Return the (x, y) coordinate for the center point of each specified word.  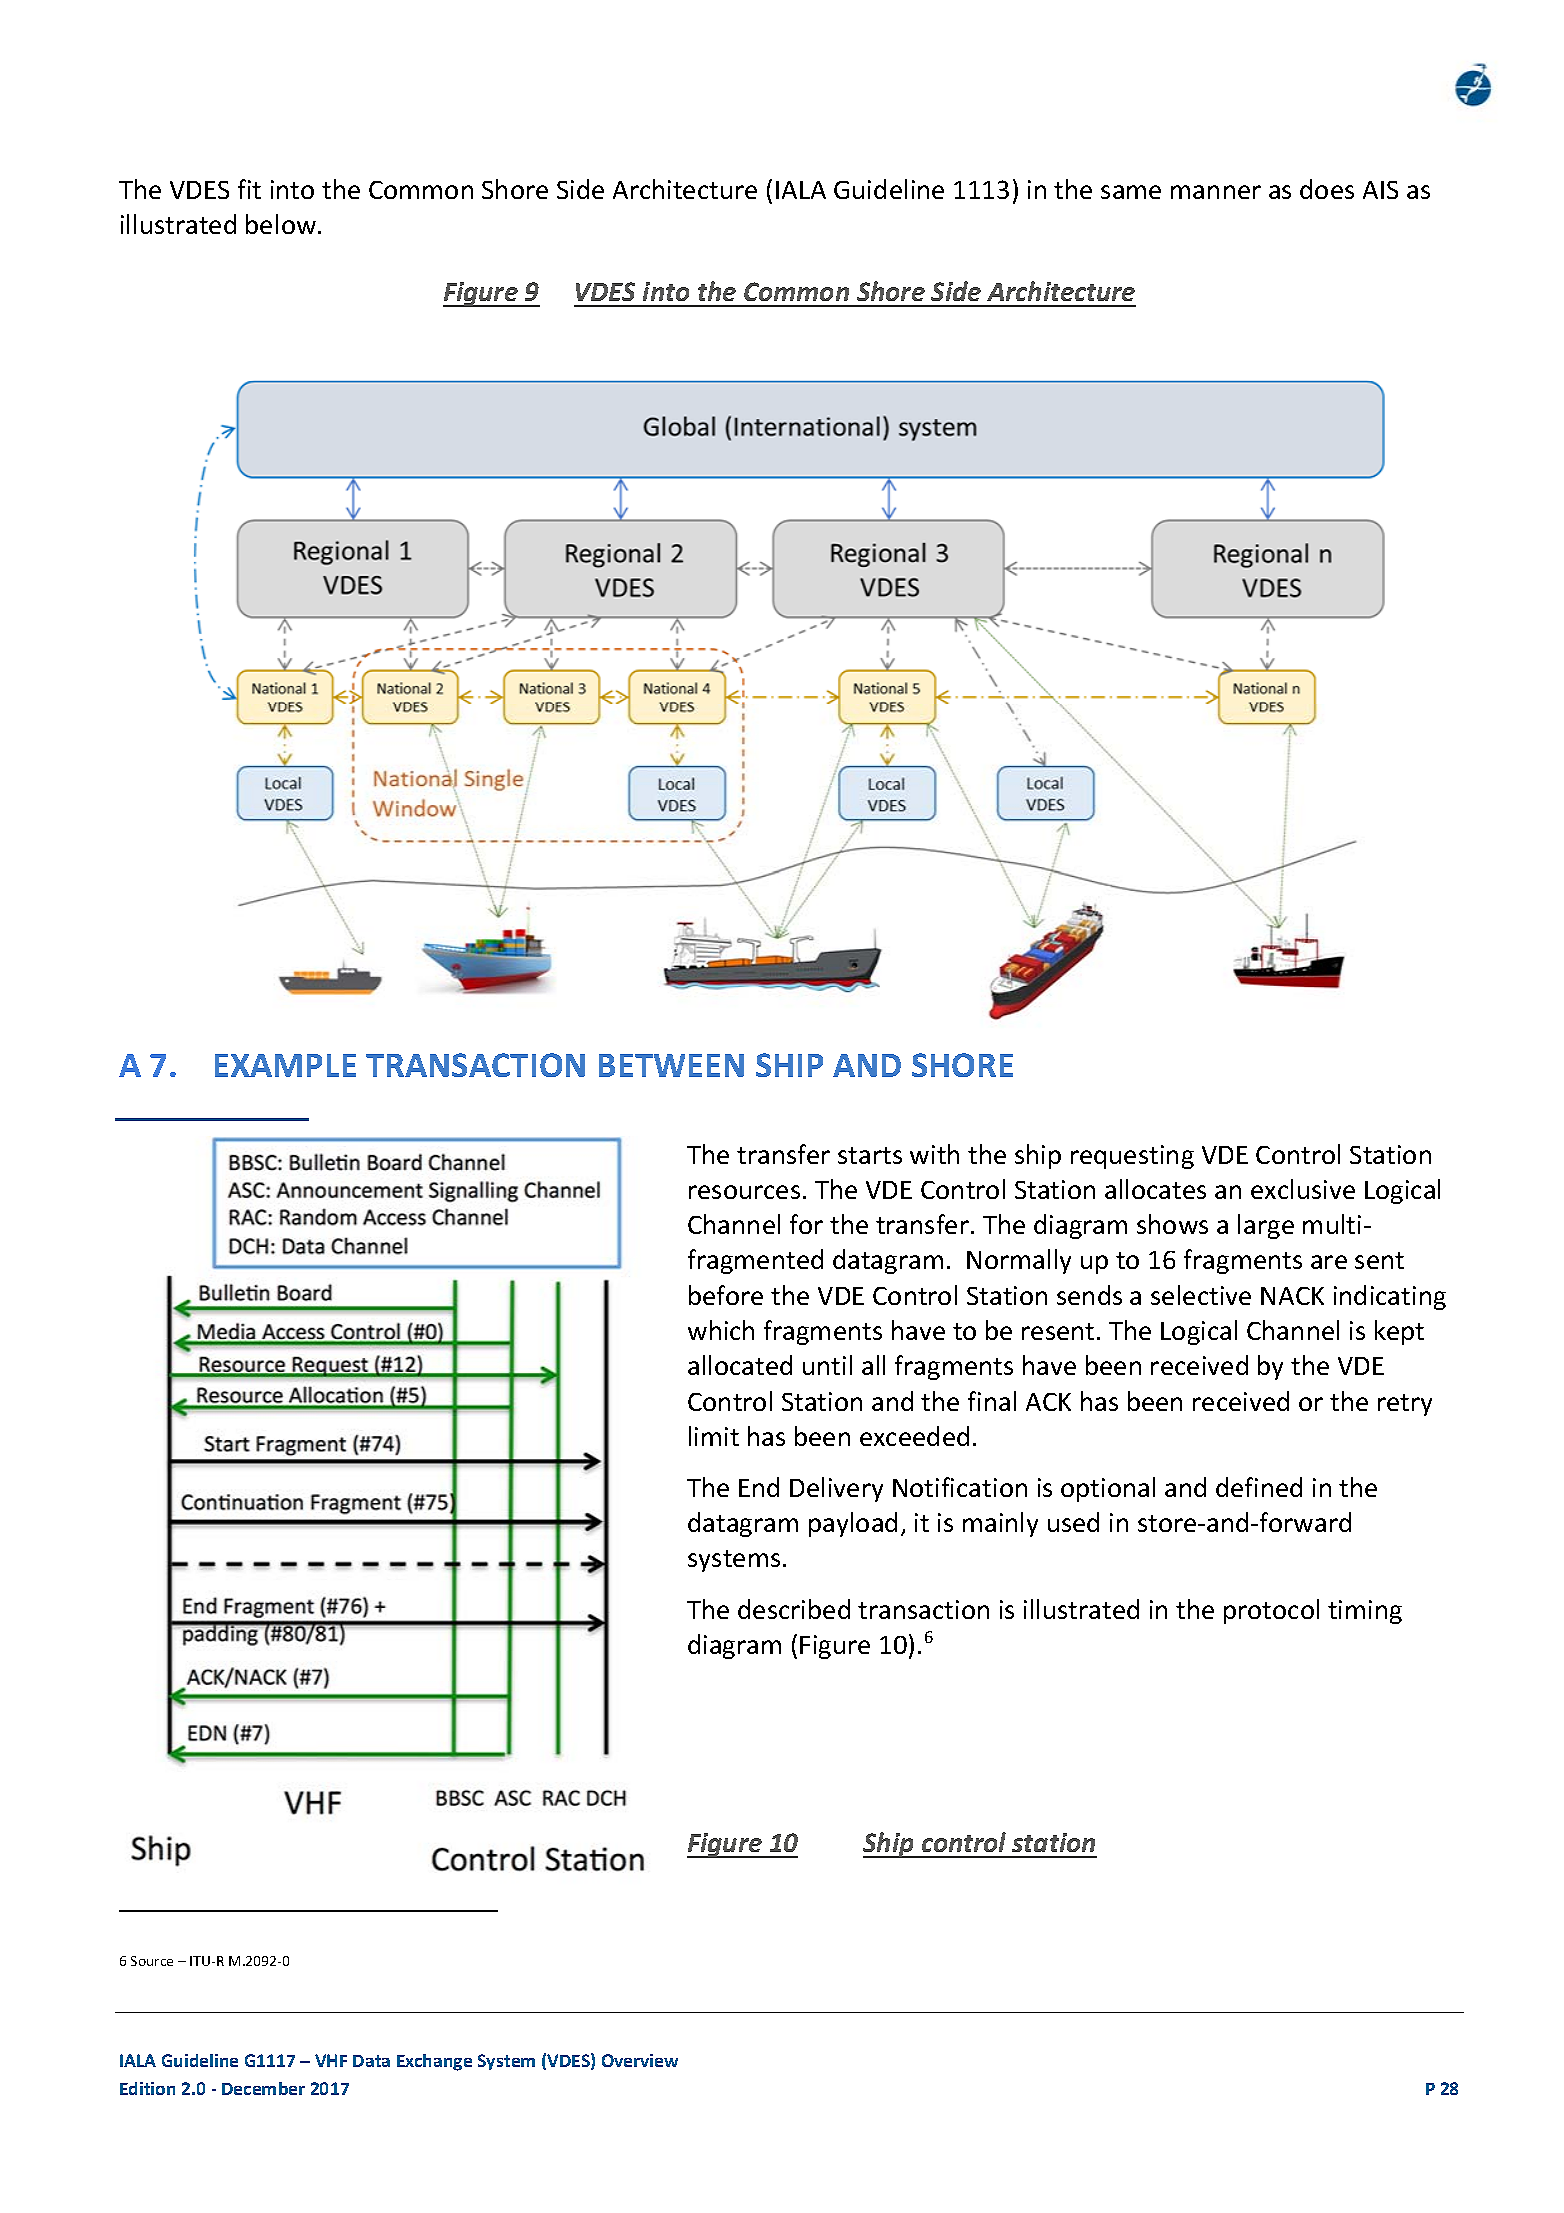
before (726, 1295)
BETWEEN (671, 1065)
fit (249, 189)
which (721, 1330)
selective (1201, 1295)
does (1327, 189)
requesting (1132, 1157)
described (794, 1609)
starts (870, 1155)
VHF (331, 2060)
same (1131, 192)
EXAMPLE (285, 1065)
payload (853, 1524)
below (282, 224)
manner (1216, 192)
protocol (1271, 1611)
